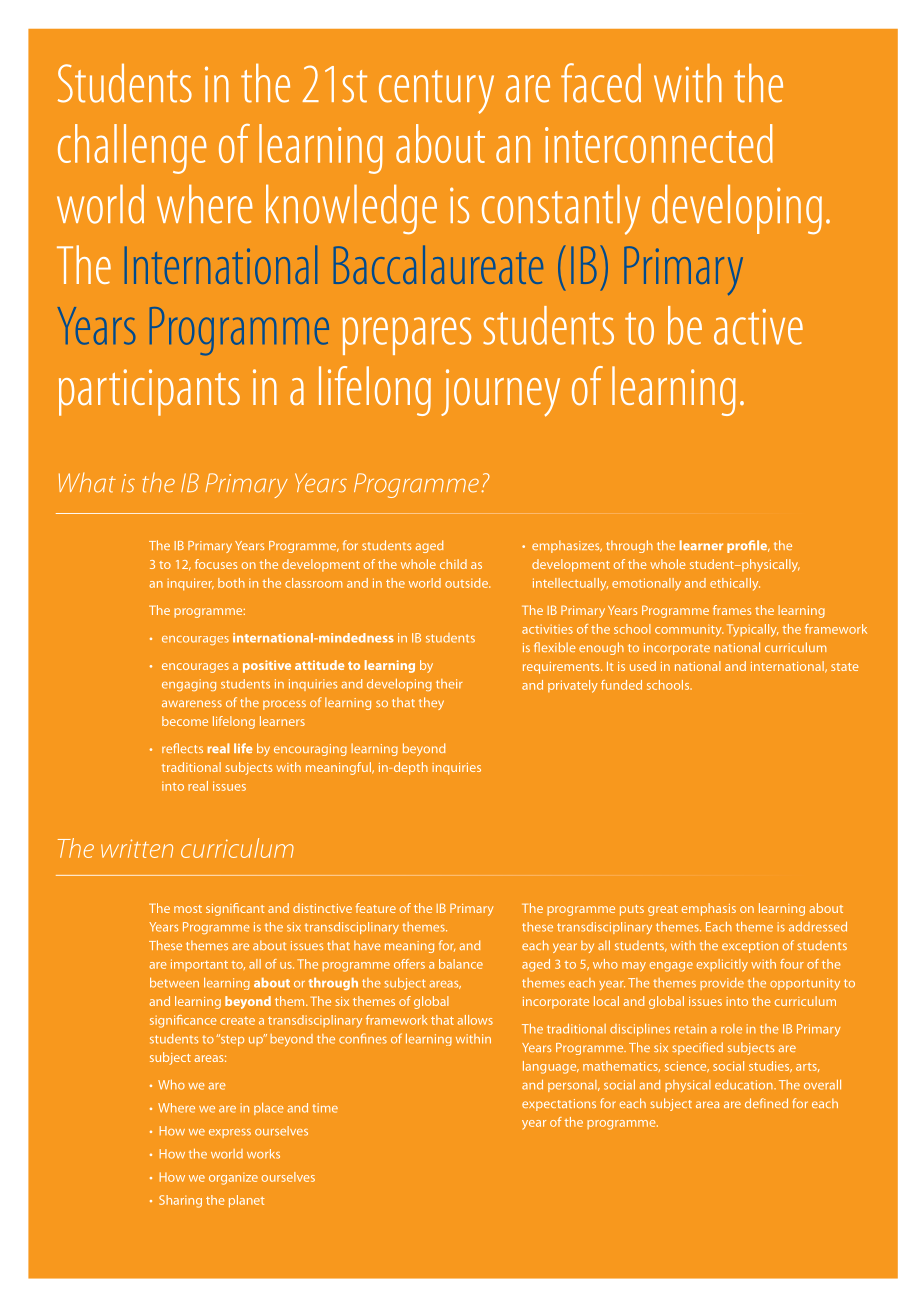  I want to click on emphasis, so click(709, 909).
